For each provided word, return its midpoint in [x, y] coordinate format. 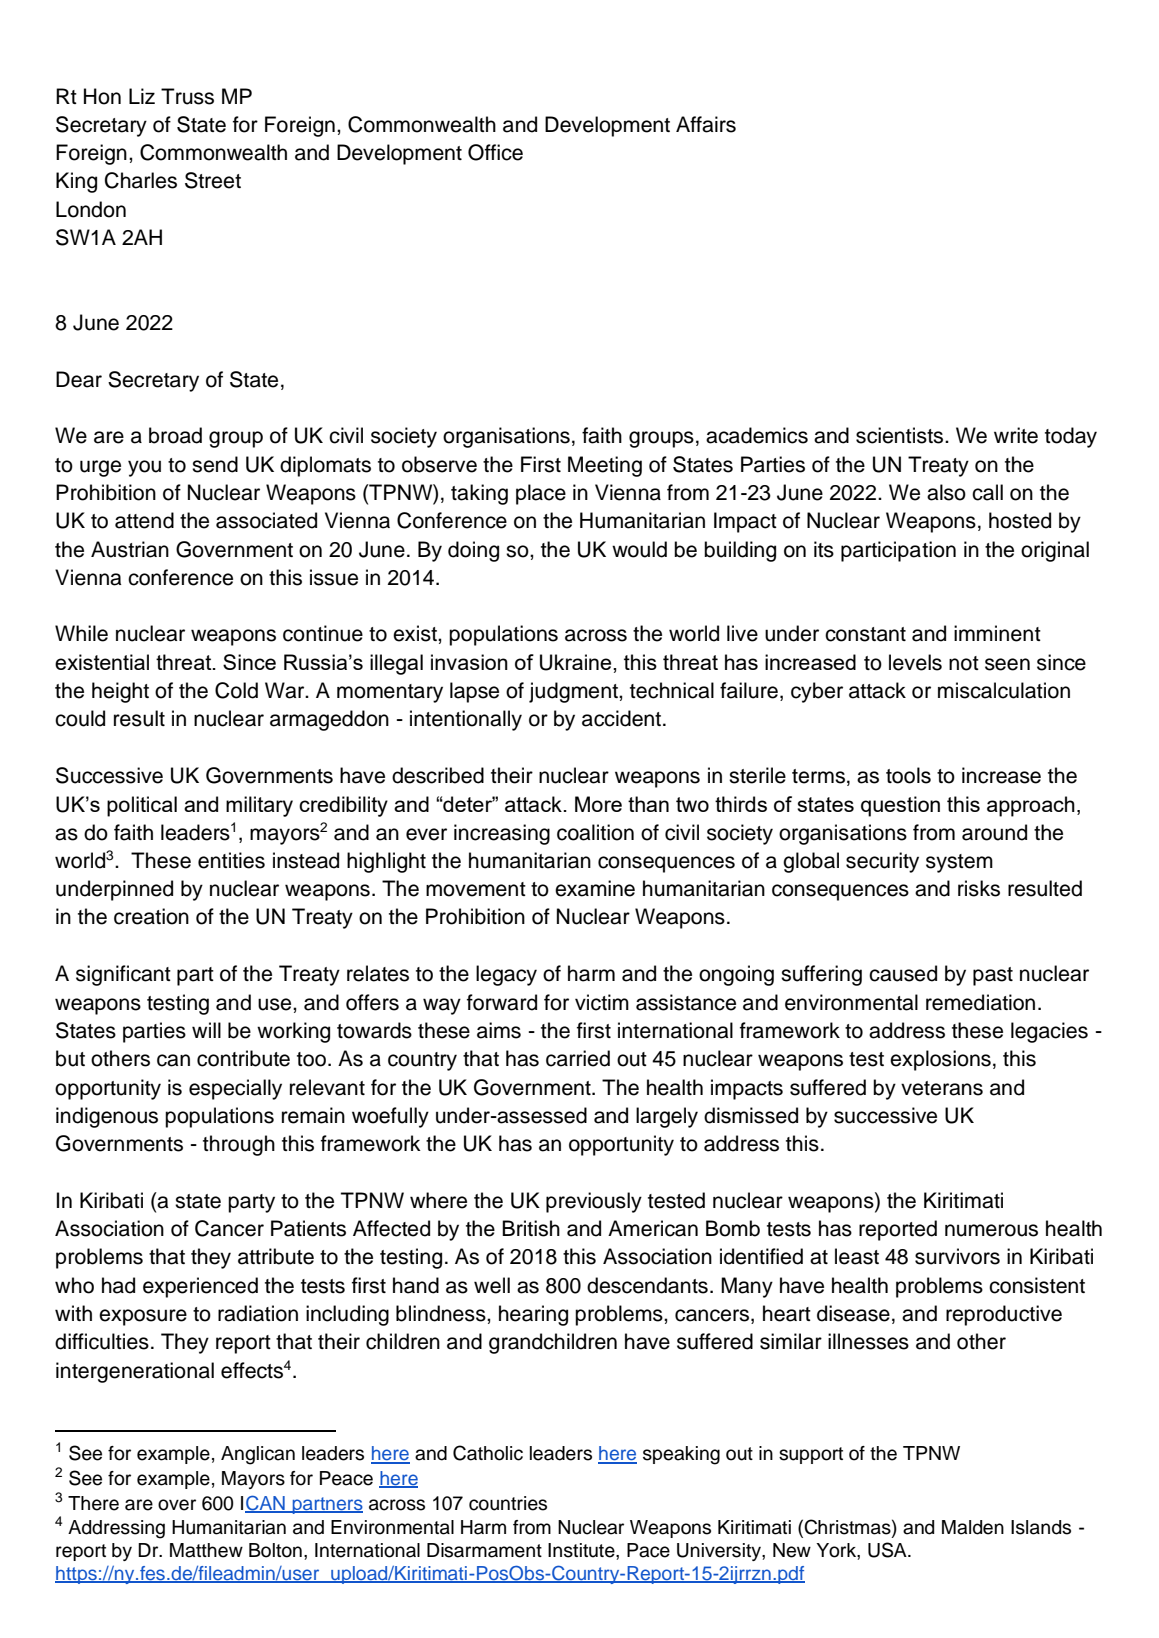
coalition [595, 832]
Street [213, 180]
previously [594, 1202]
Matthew [206, 1550]
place [541, 494]
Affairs [706, 124]
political [142, 806]
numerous [991, 1230]
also [946, 492]
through [239, 1145]
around [994, 832]
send [215, 464]
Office [495, 152]
